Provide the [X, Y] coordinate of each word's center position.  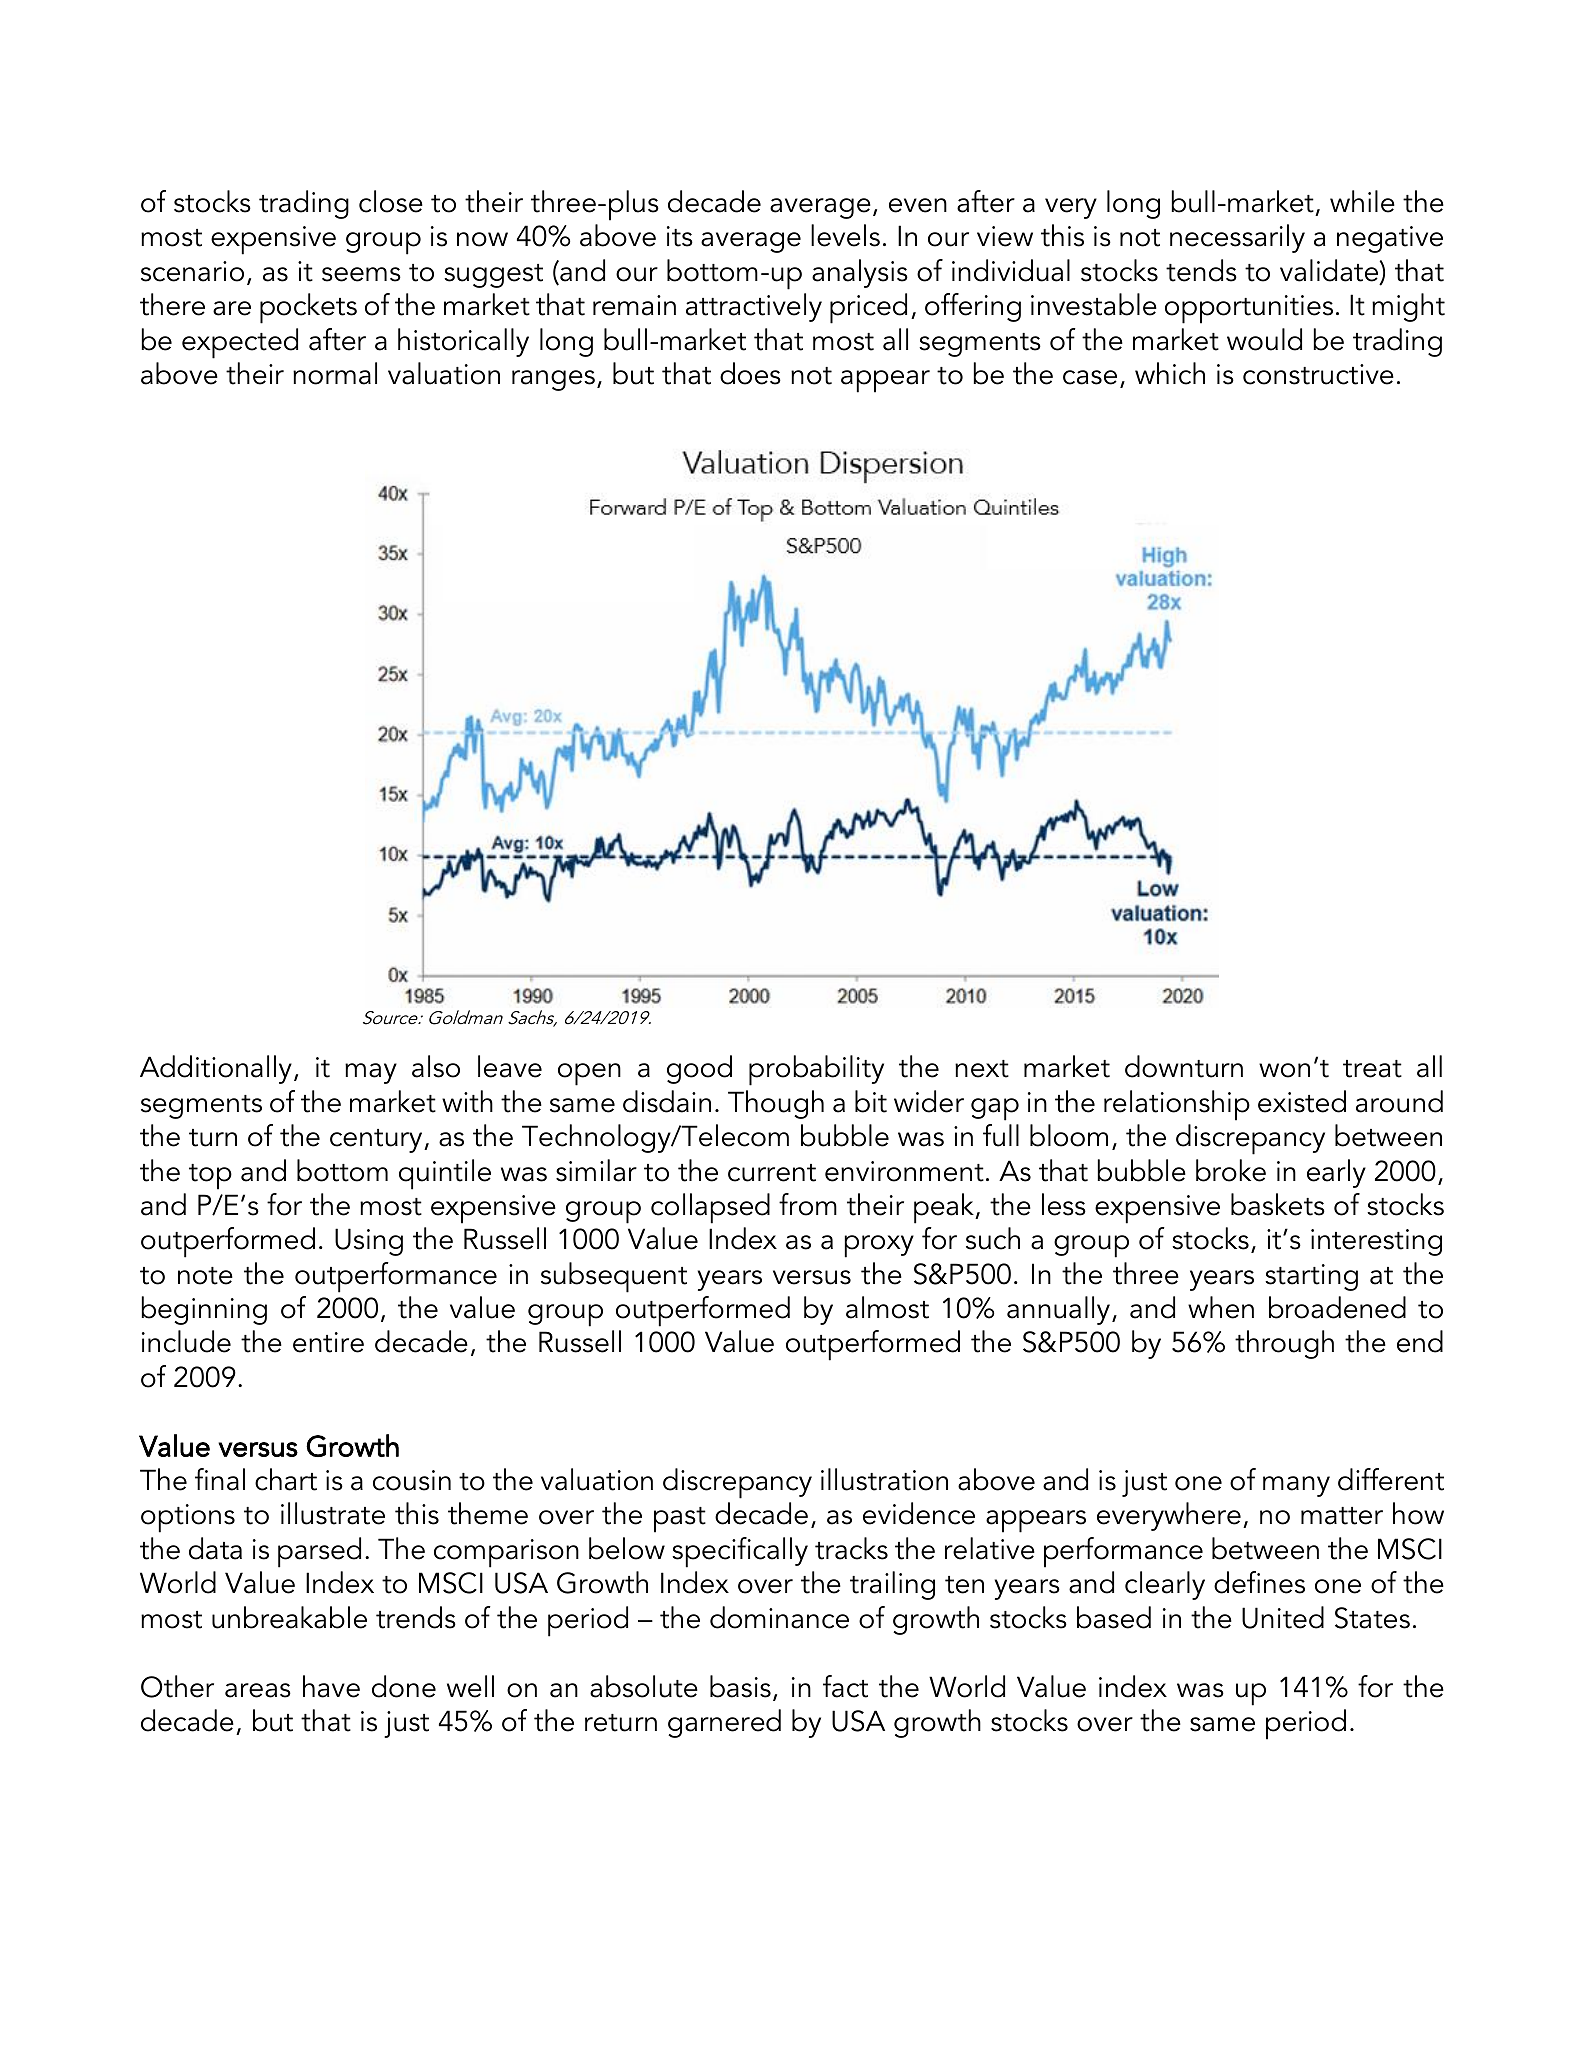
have [331, 1686]
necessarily [1237, 238]
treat [1372, 1069]
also [436, 1066]
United [1283, 1617]
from [808, 1204]
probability [816, 1070]
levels [845, 235]
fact [845, 1686]
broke [1231, 1170]
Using [369, 1242]
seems [361, 274]
